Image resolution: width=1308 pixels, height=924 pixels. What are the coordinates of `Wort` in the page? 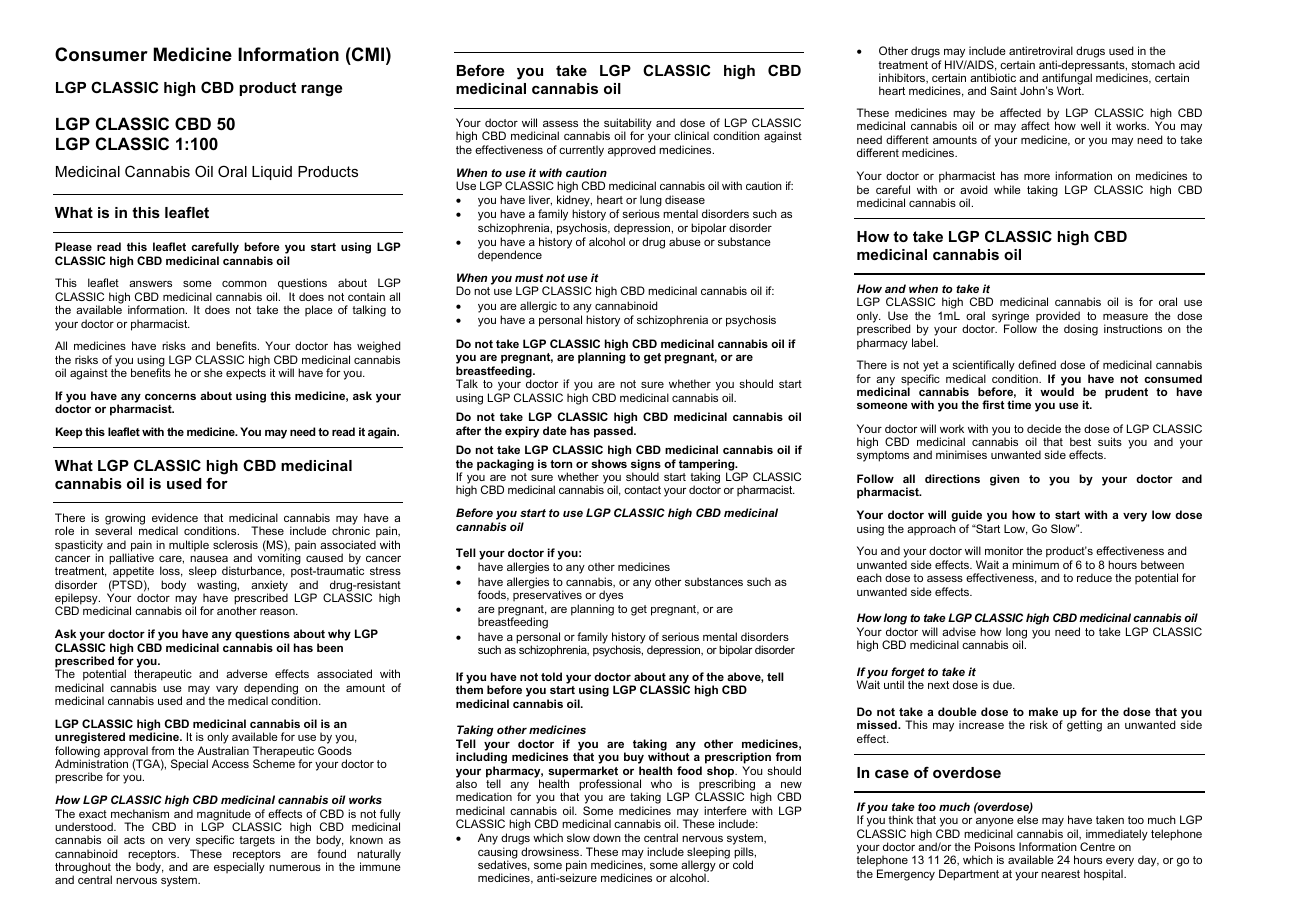 It's located at (1070, 90).
